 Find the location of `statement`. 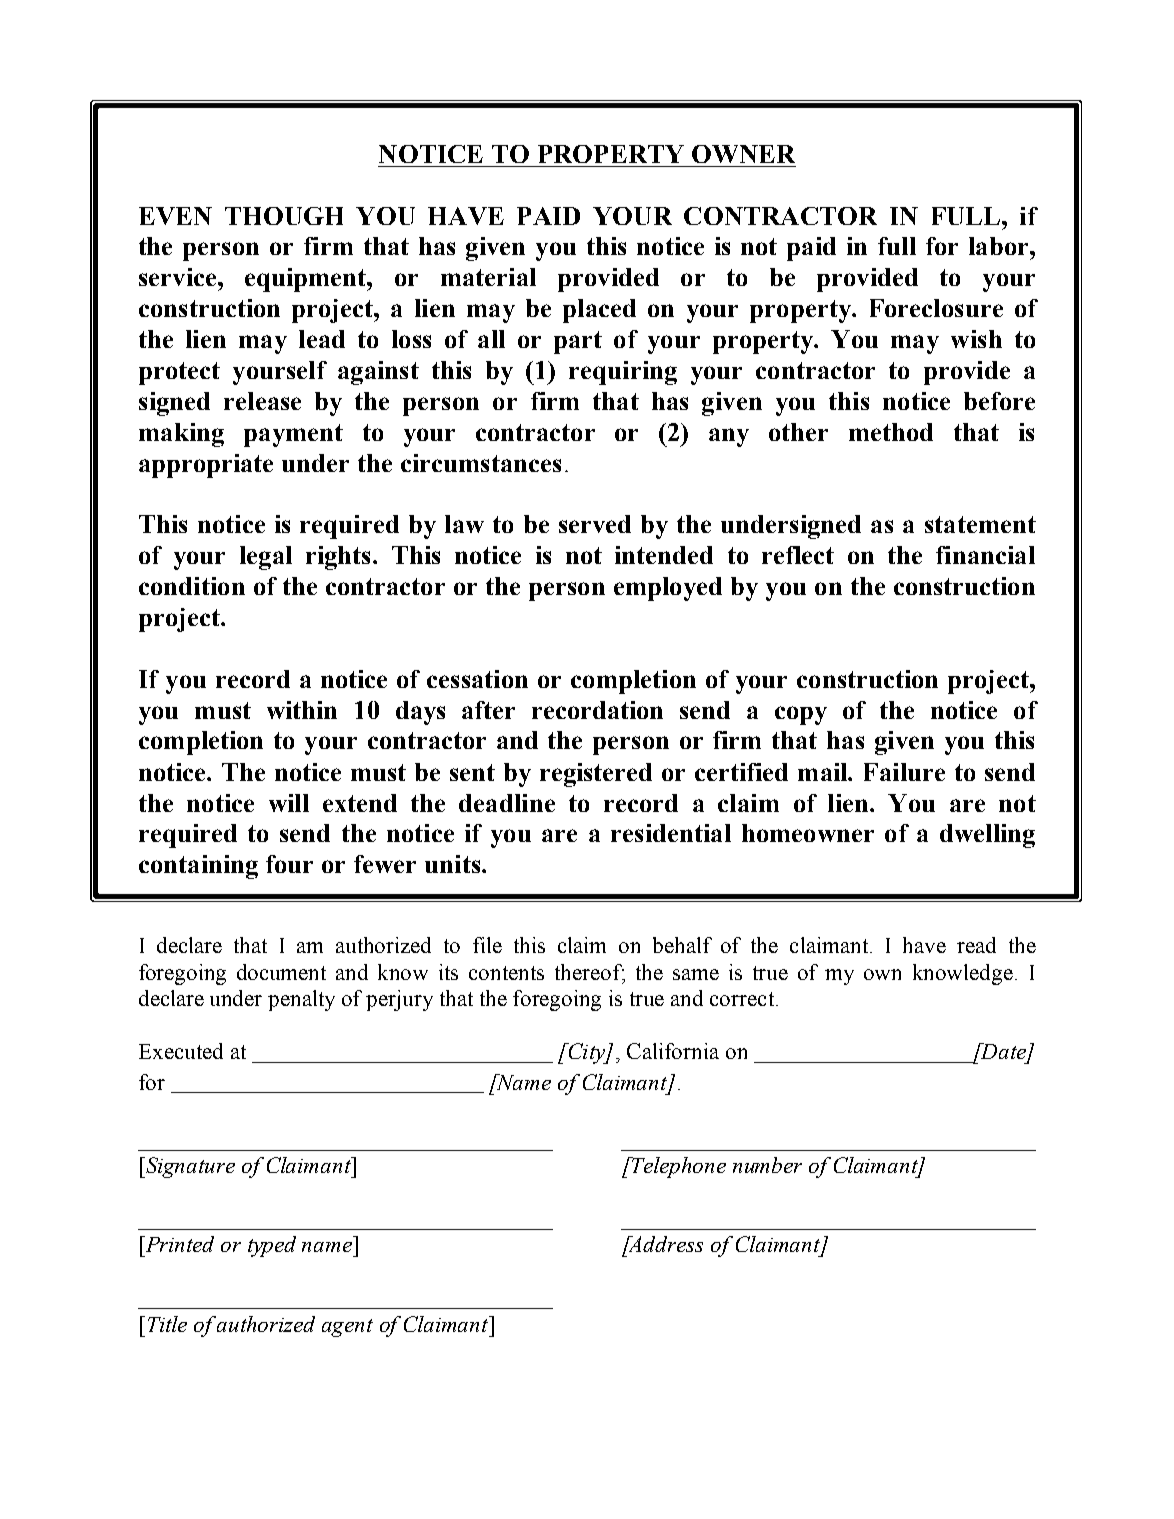

statement is located at coordinates (980, 524).
